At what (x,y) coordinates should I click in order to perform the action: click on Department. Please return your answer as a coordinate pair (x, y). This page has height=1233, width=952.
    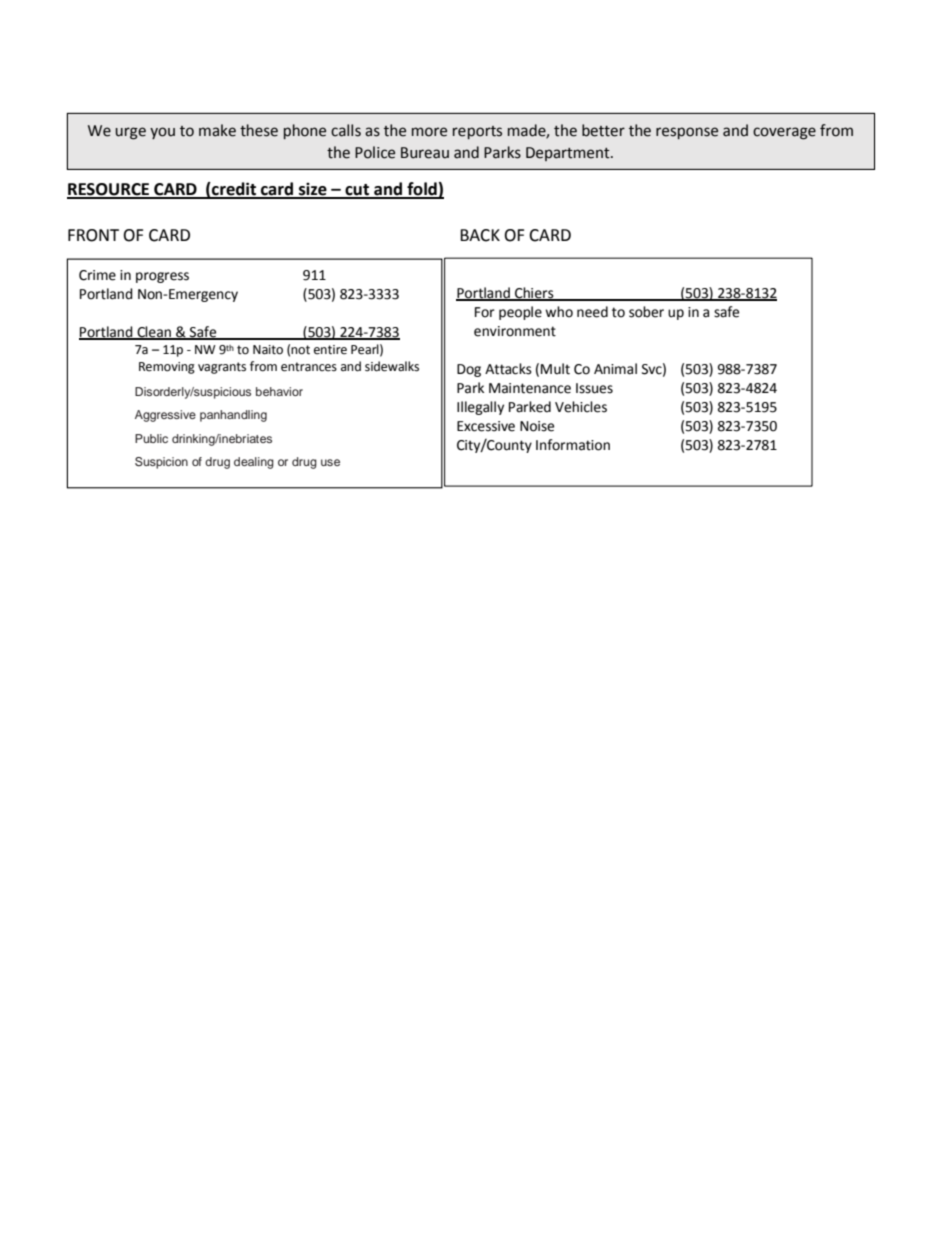
    Looking at the image, I should click on (569, 154).
